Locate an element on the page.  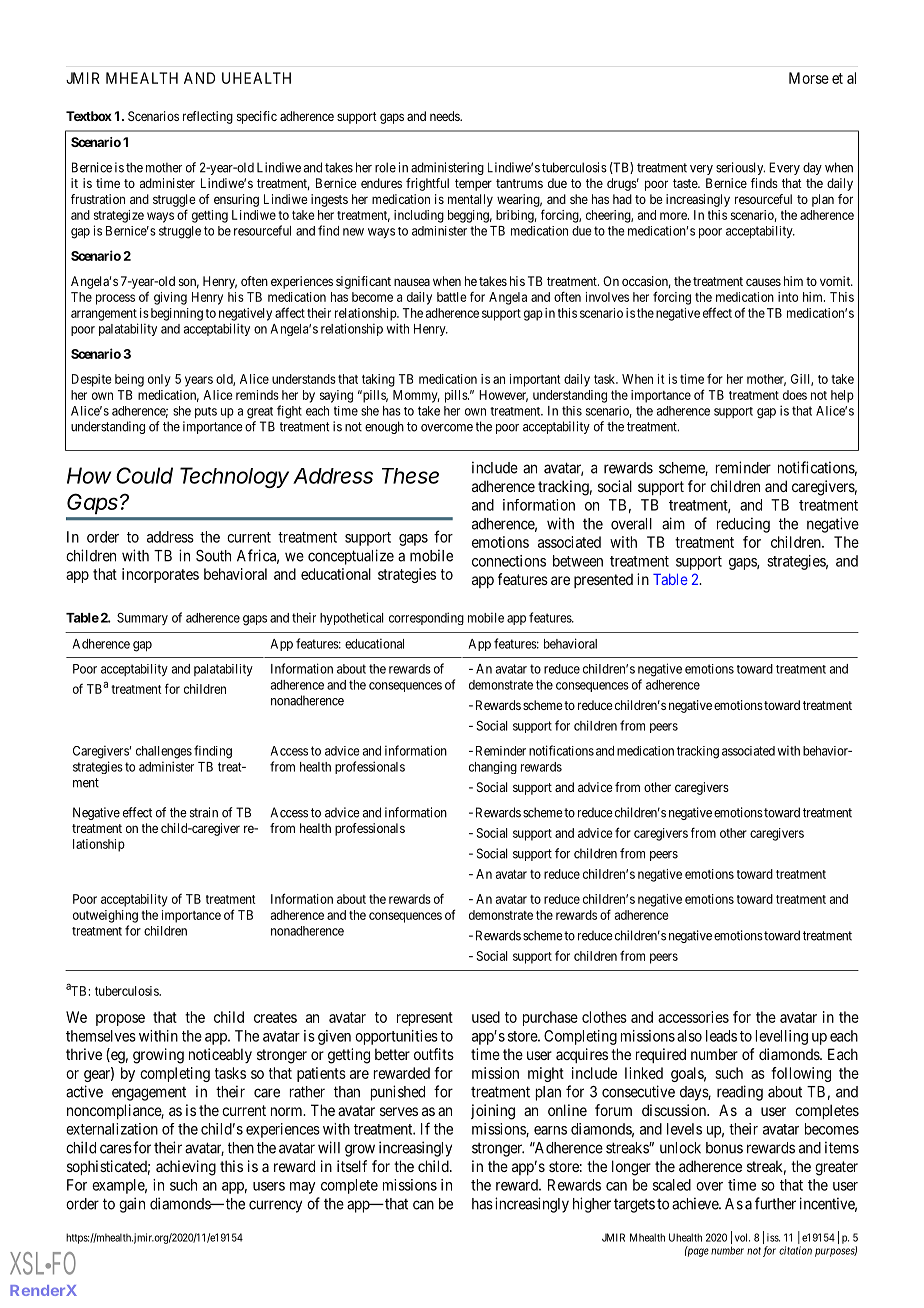
strain is located at coordinates (204, 812).
